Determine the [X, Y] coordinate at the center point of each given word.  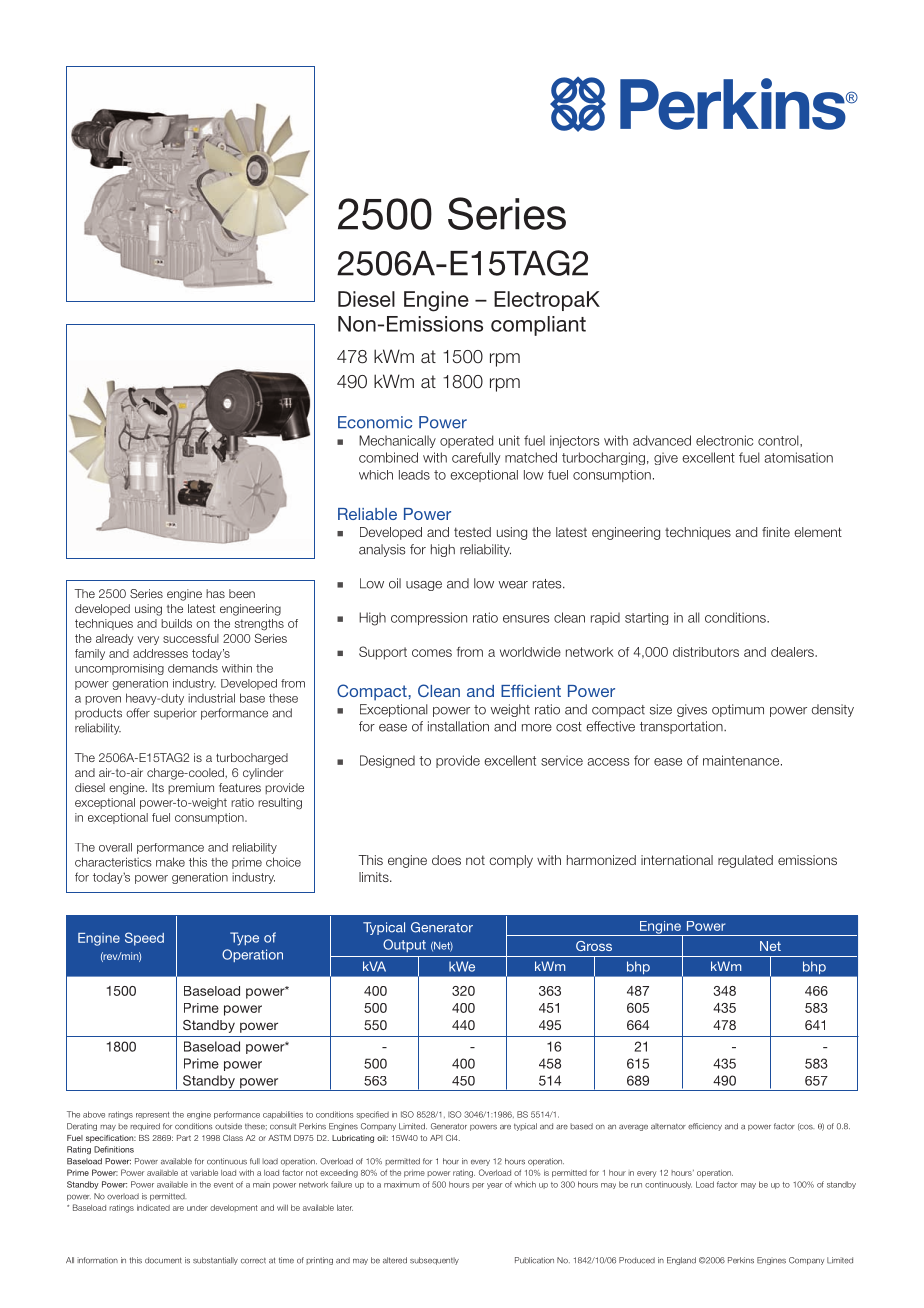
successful [191, 638]
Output [404, 945]
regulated [745, 861]
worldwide [530, 652]
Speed [144, 939]
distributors [706, 652]
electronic [724, 440]
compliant [538, 326]
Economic [375, 422]
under [197, 1208]
